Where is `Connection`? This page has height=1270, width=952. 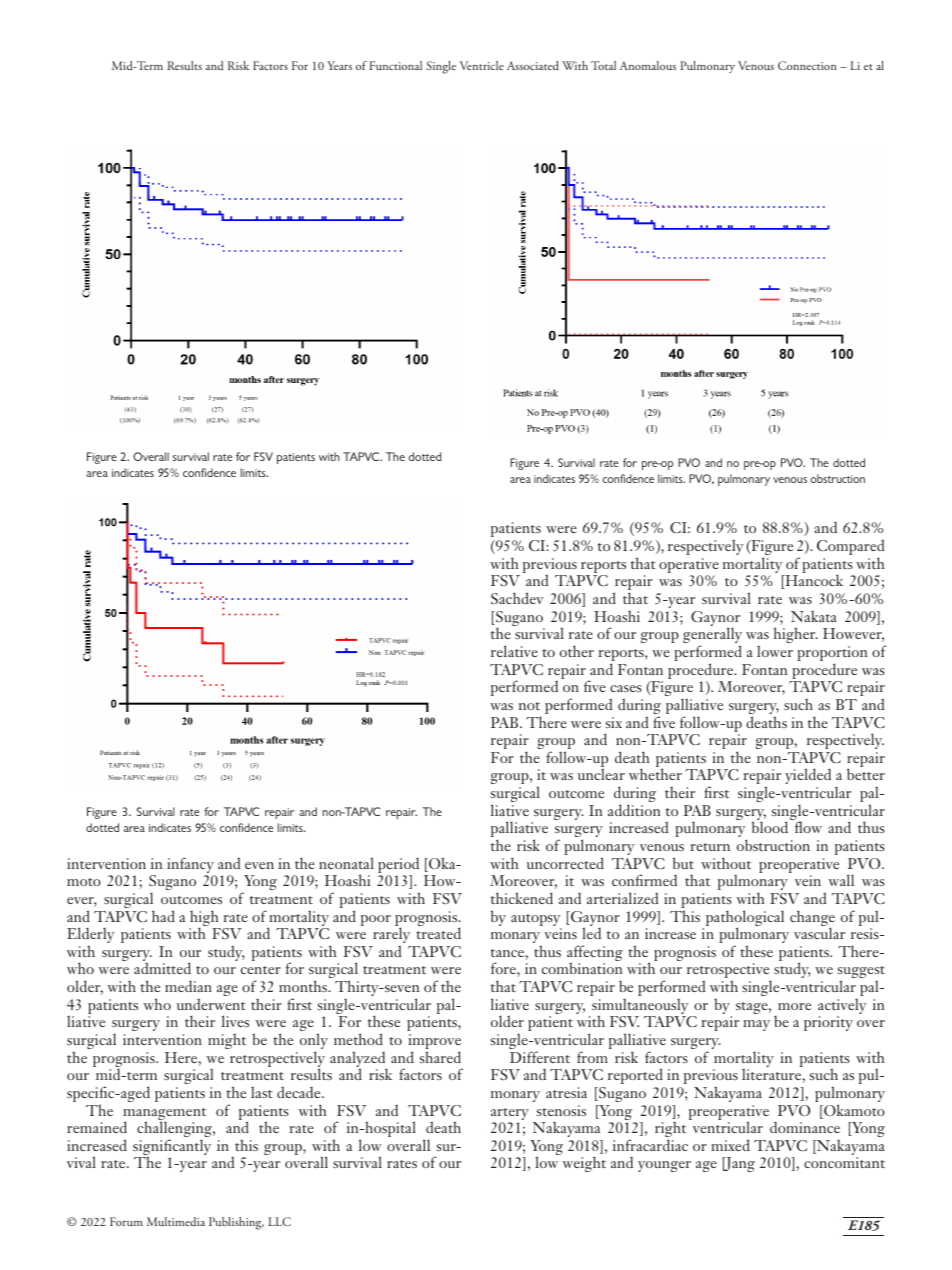
Connection is located at coordinates (807, 65).
